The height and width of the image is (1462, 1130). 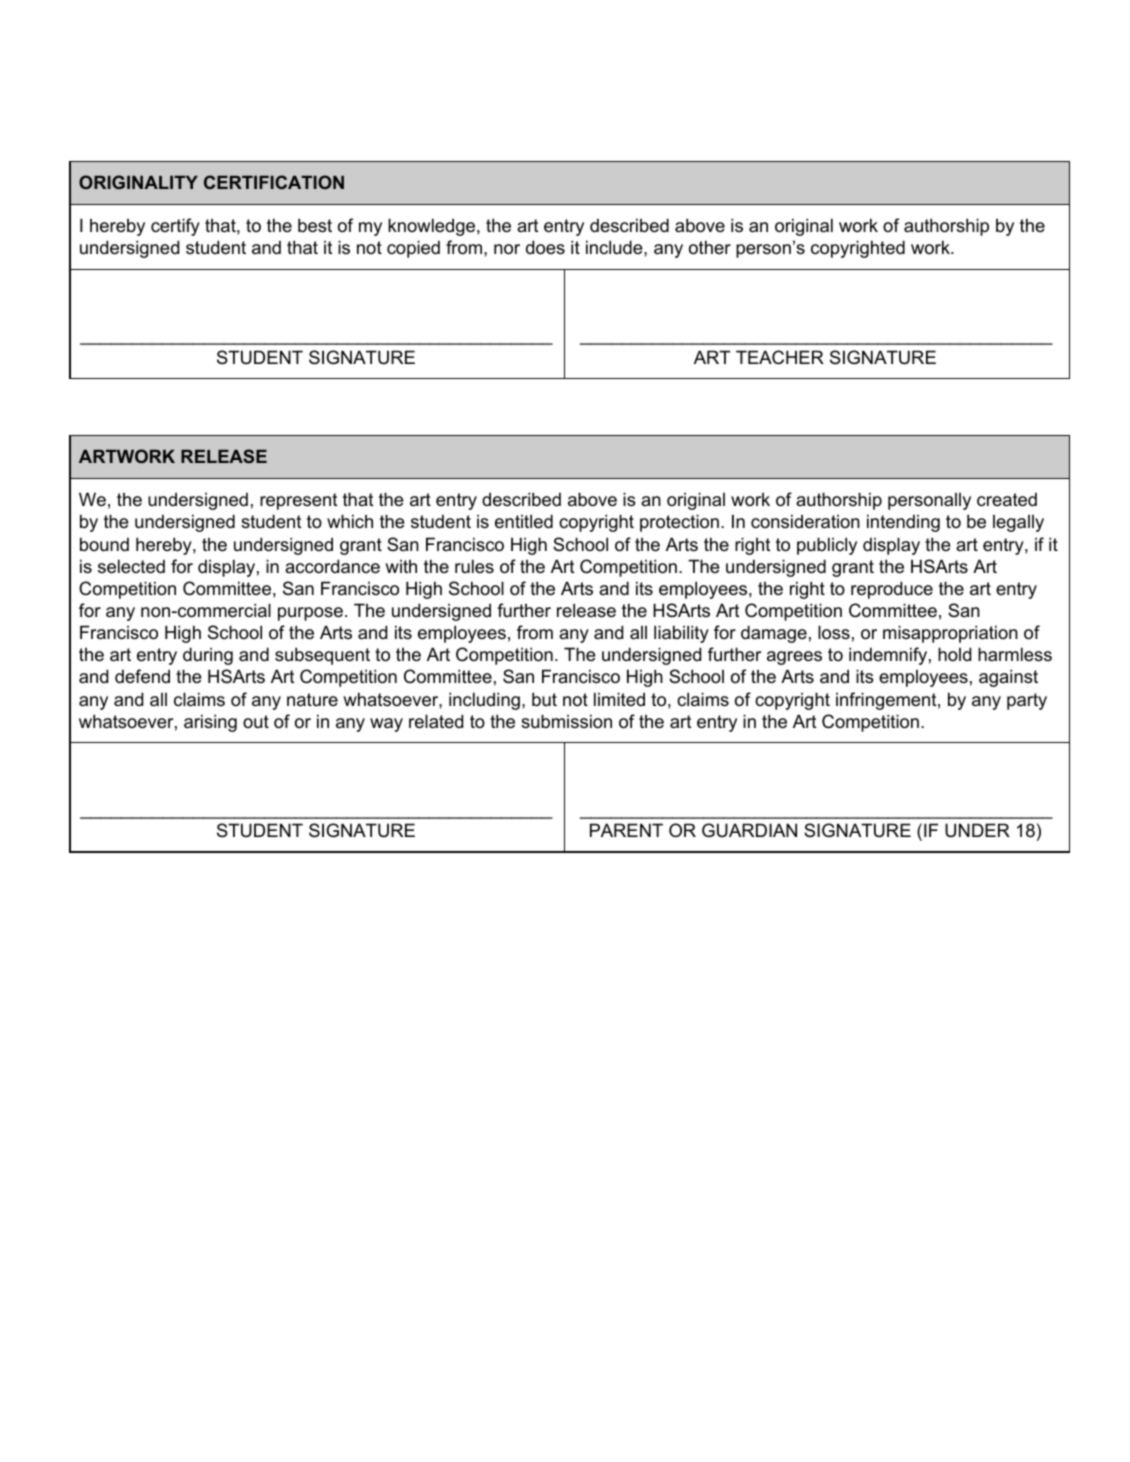 I want to click on represent, so click(x=298, y=501).
